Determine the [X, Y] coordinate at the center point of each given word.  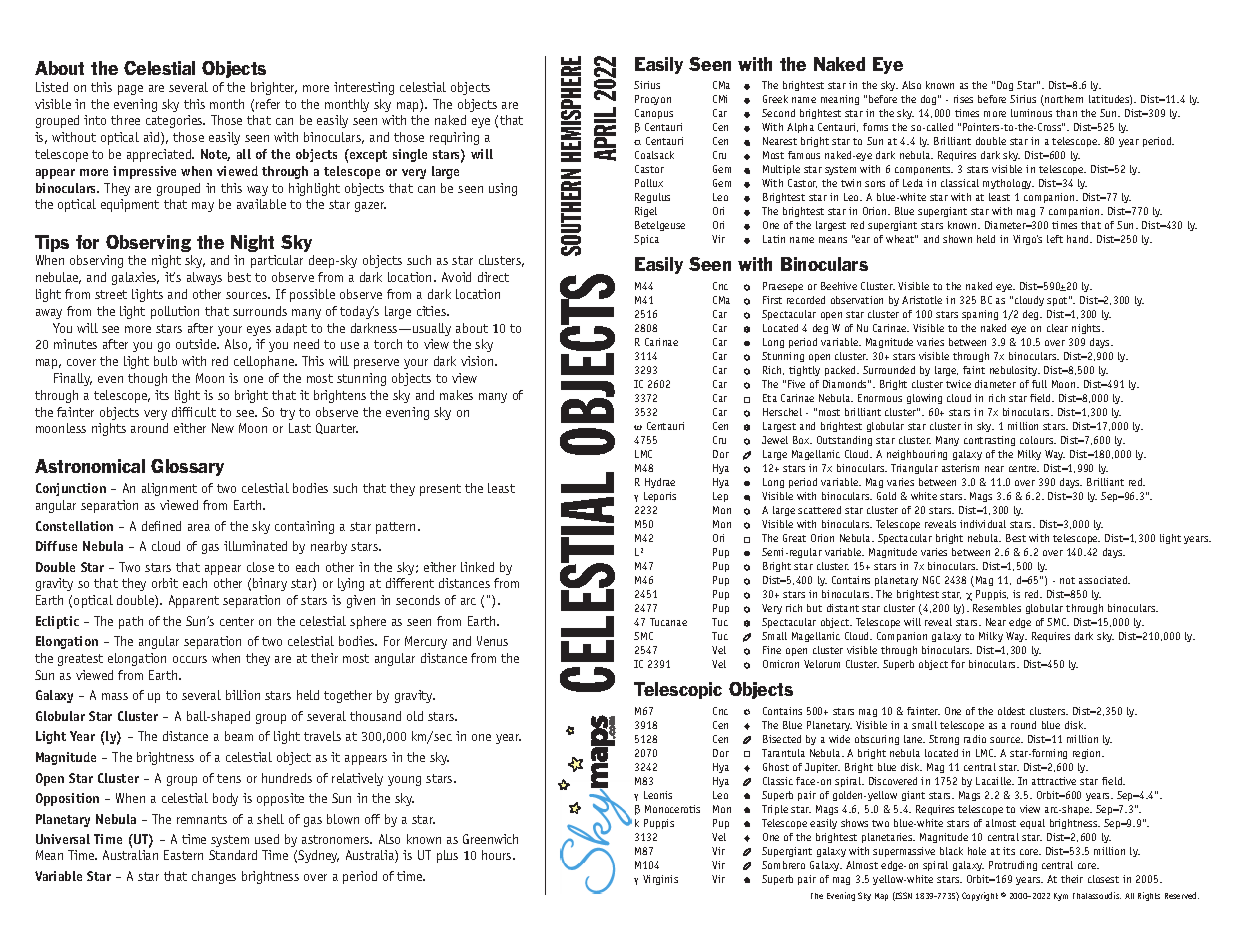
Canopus [654, 114]
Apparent [194, 601]
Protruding [1013, 866]
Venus [492, 641]
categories [175, 121]
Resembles [997, 608]
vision [478, 361]
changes [214, 877]
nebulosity [1015, 371]
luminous [1031, 113]
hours [498, 855]
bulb [165, 361]
